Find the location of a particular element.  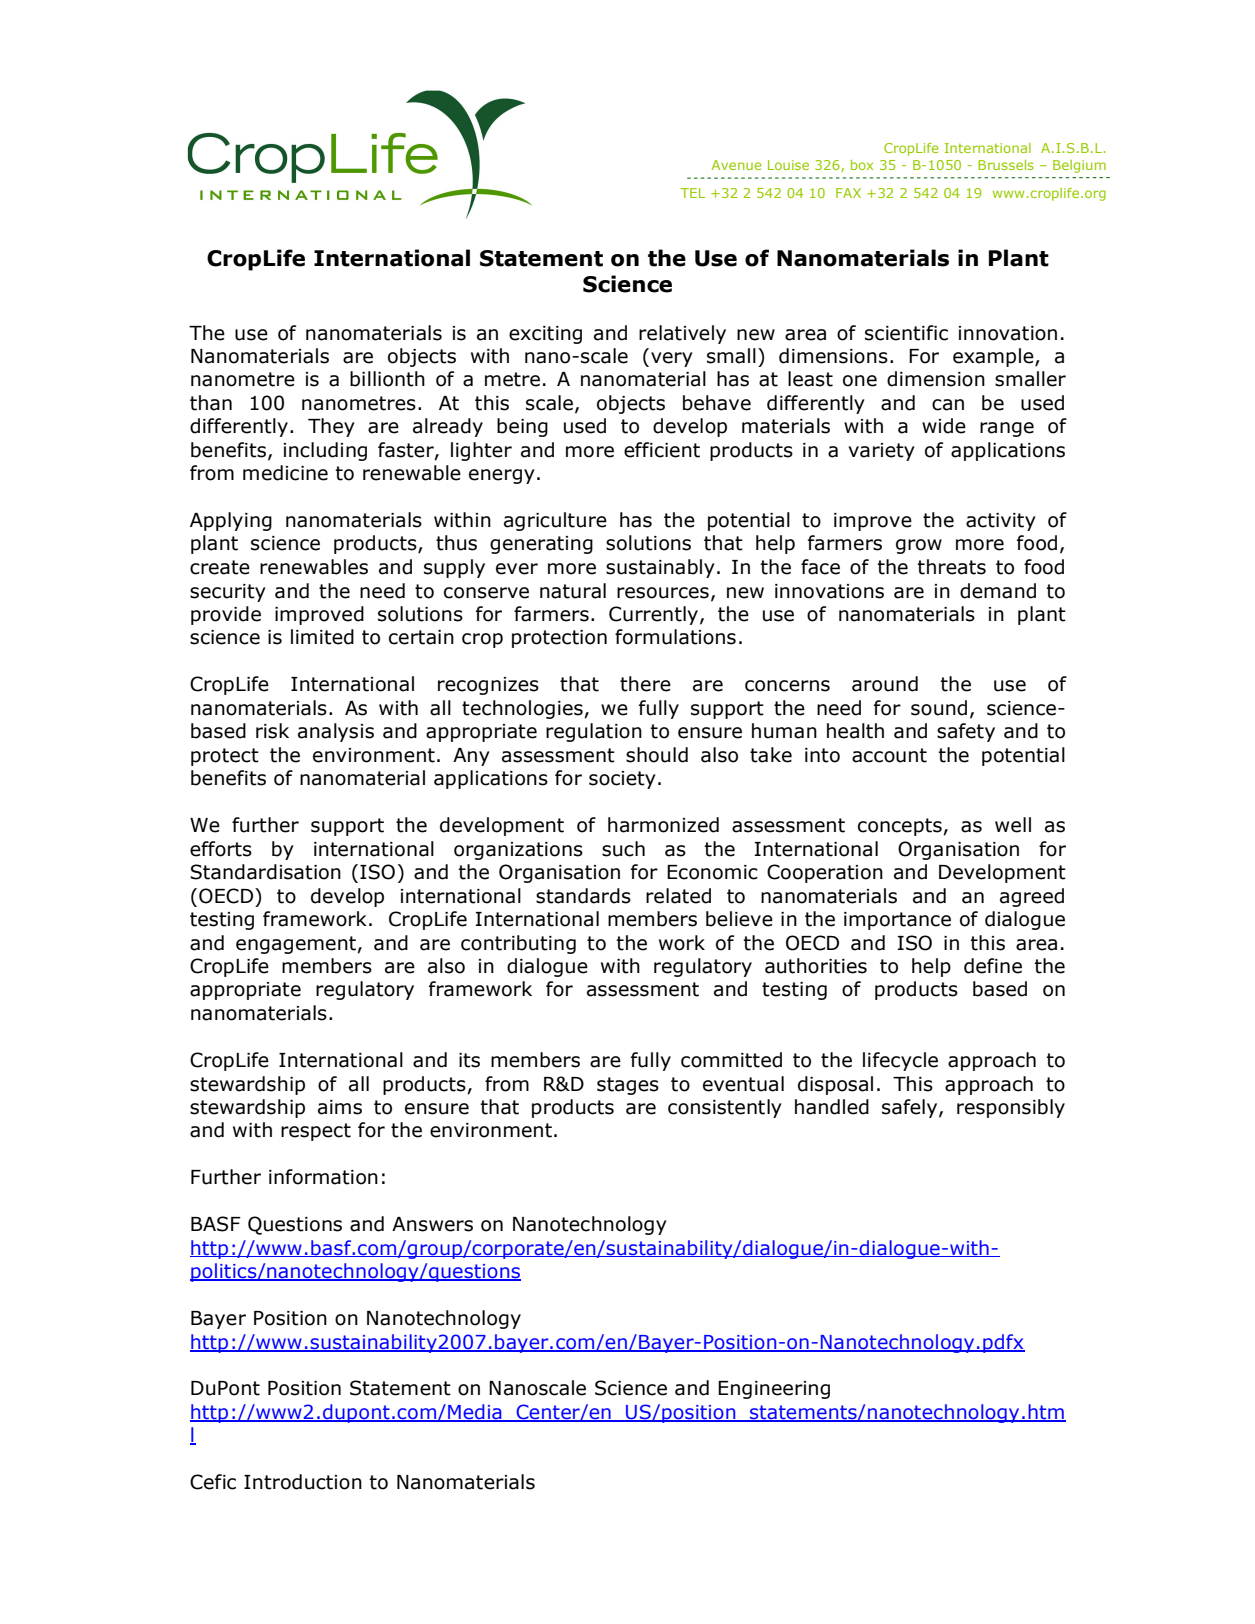

well is located at coordinates (1013, 825).
